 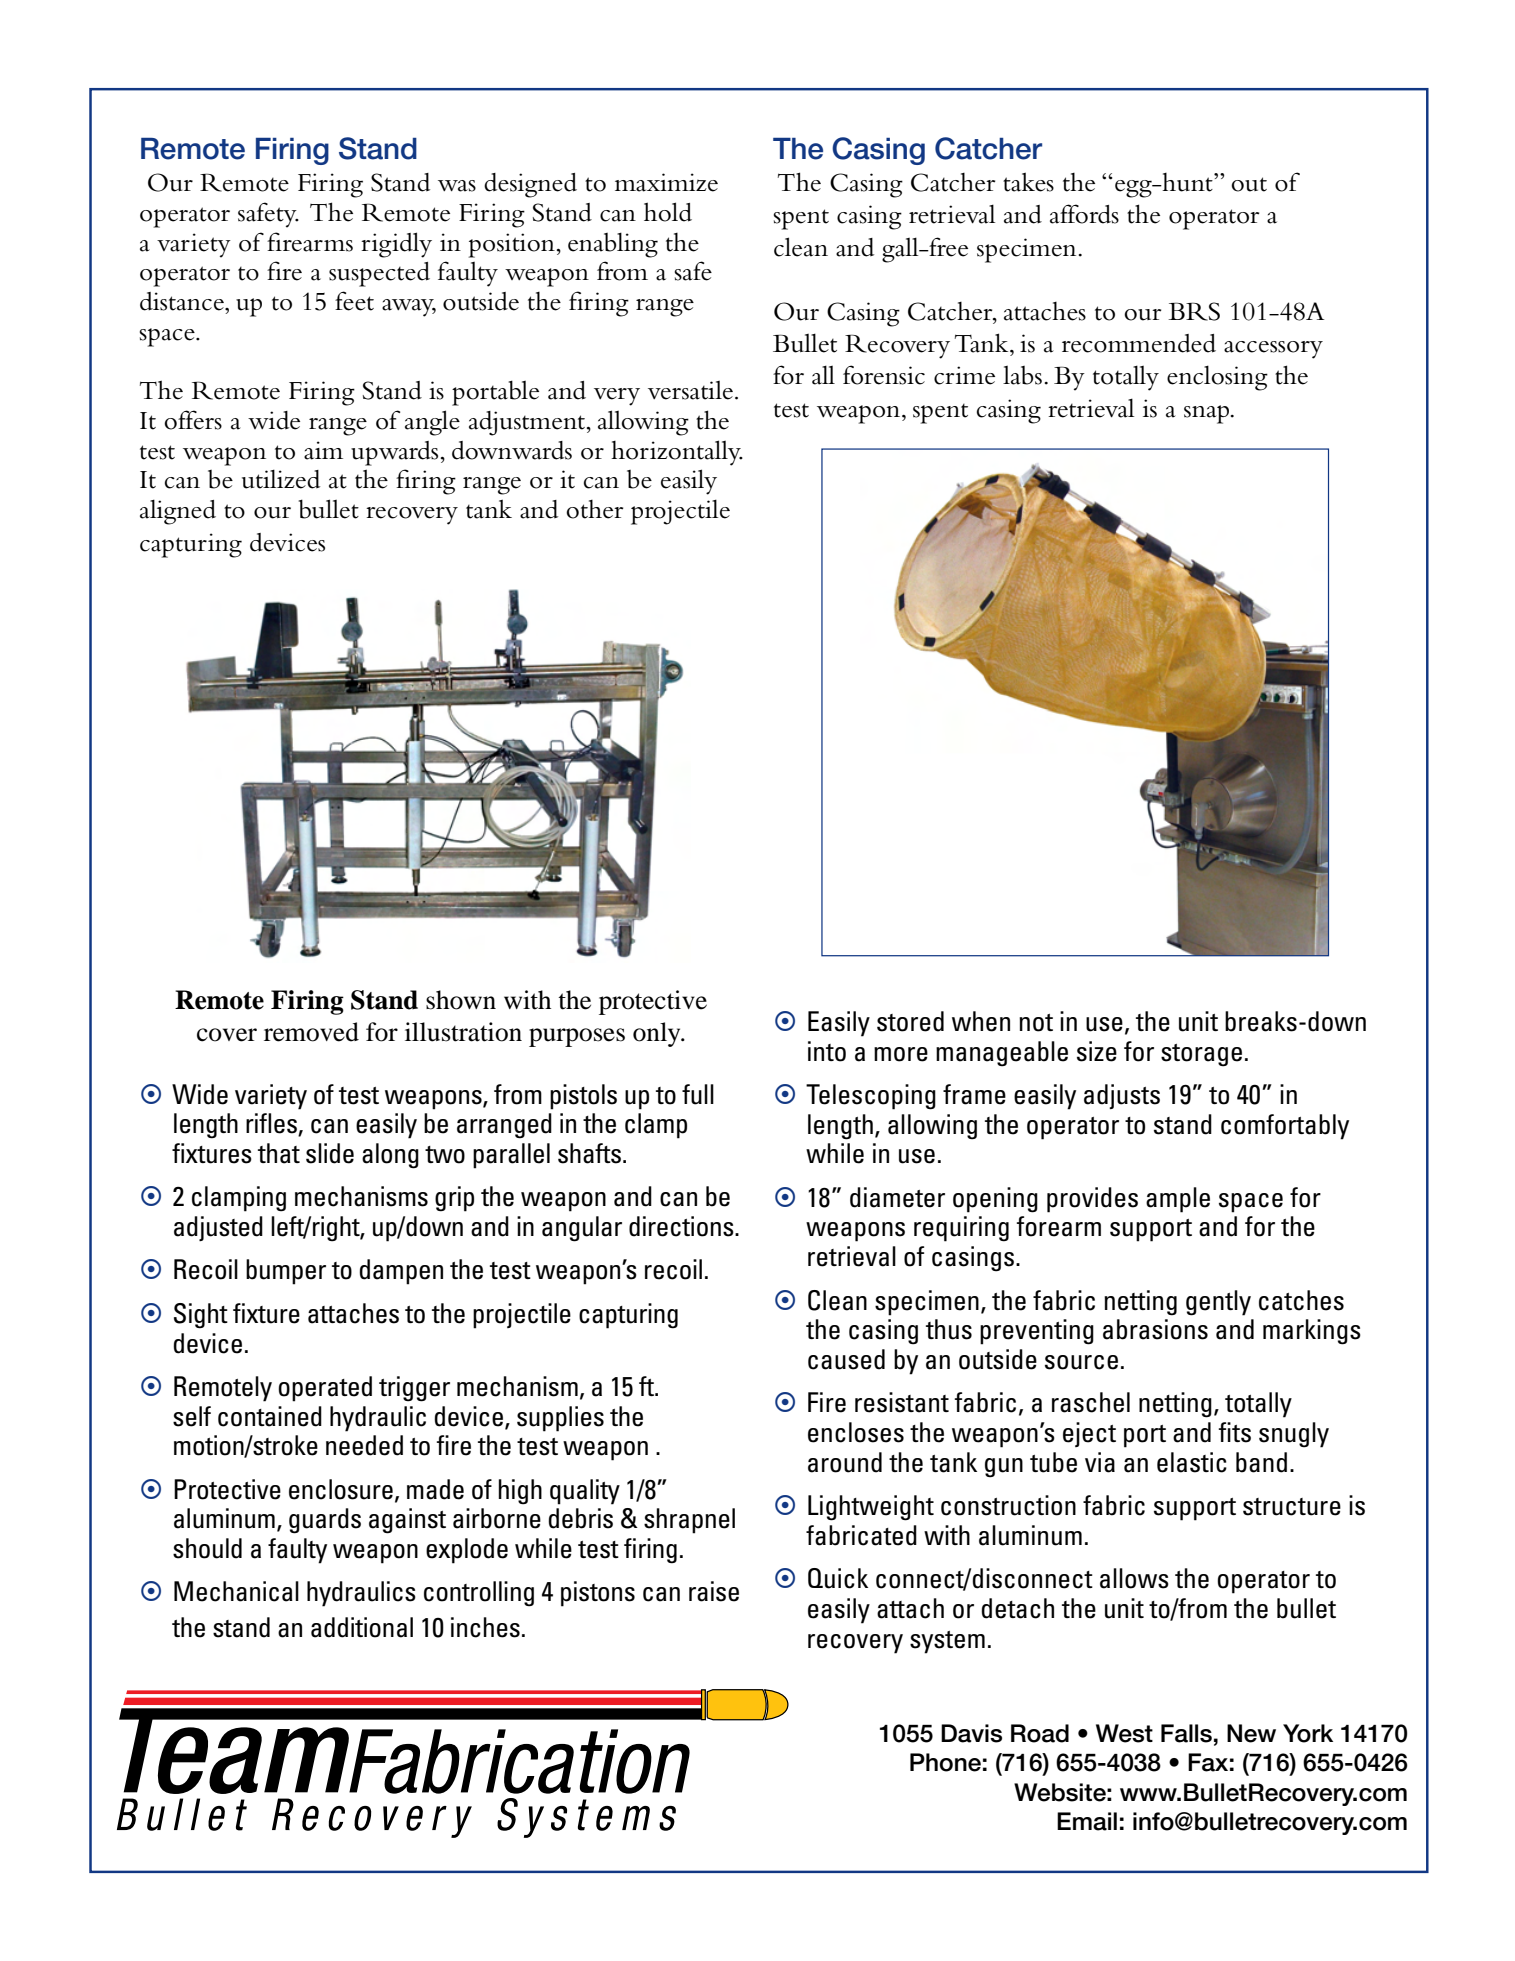 I want to click on storage, so click(x=1201, y=1055).
